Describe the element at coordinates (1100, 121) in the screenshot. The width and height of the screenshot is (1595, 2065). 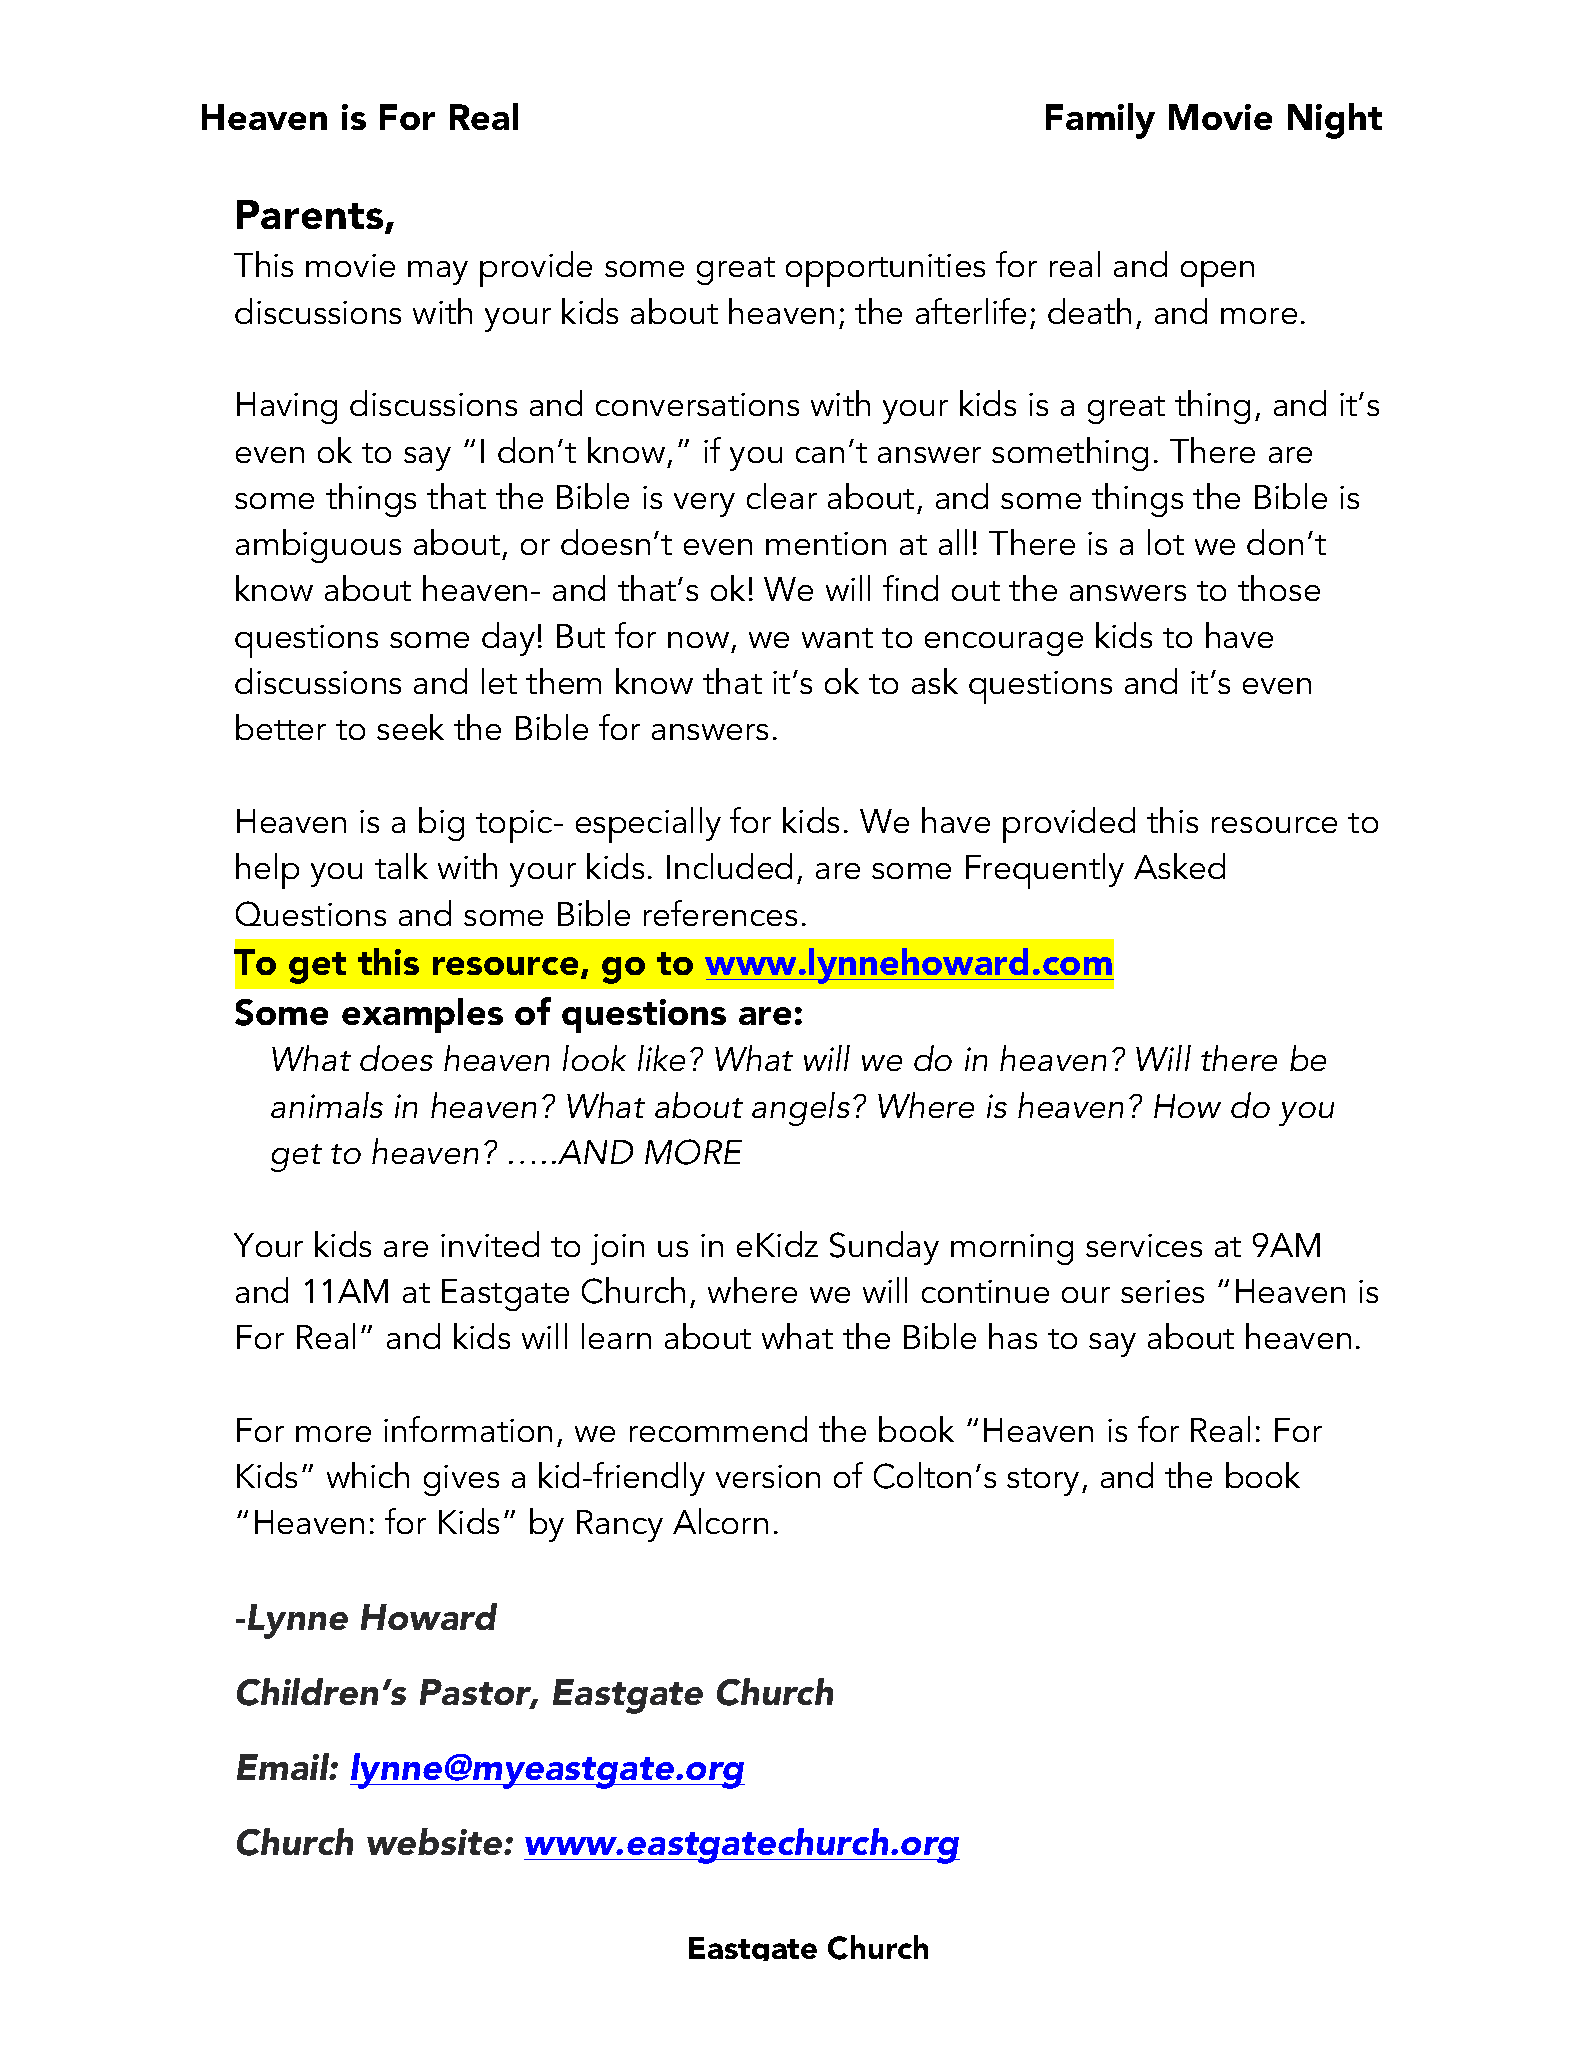
I see `Family` at that location.
